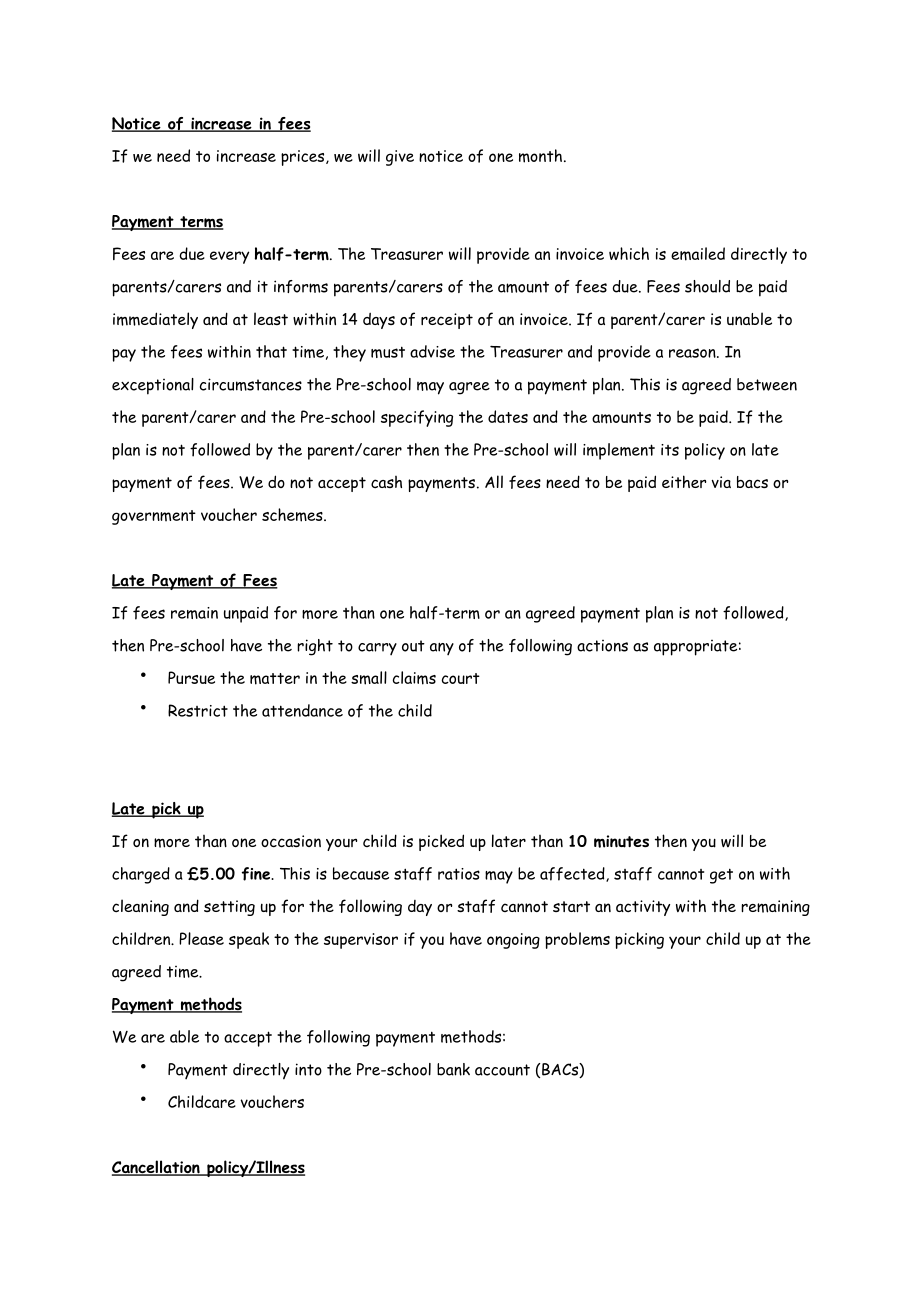 The height and width of the page is (1308, 924). I want to click on Cancellation, so click(157, 1168).
